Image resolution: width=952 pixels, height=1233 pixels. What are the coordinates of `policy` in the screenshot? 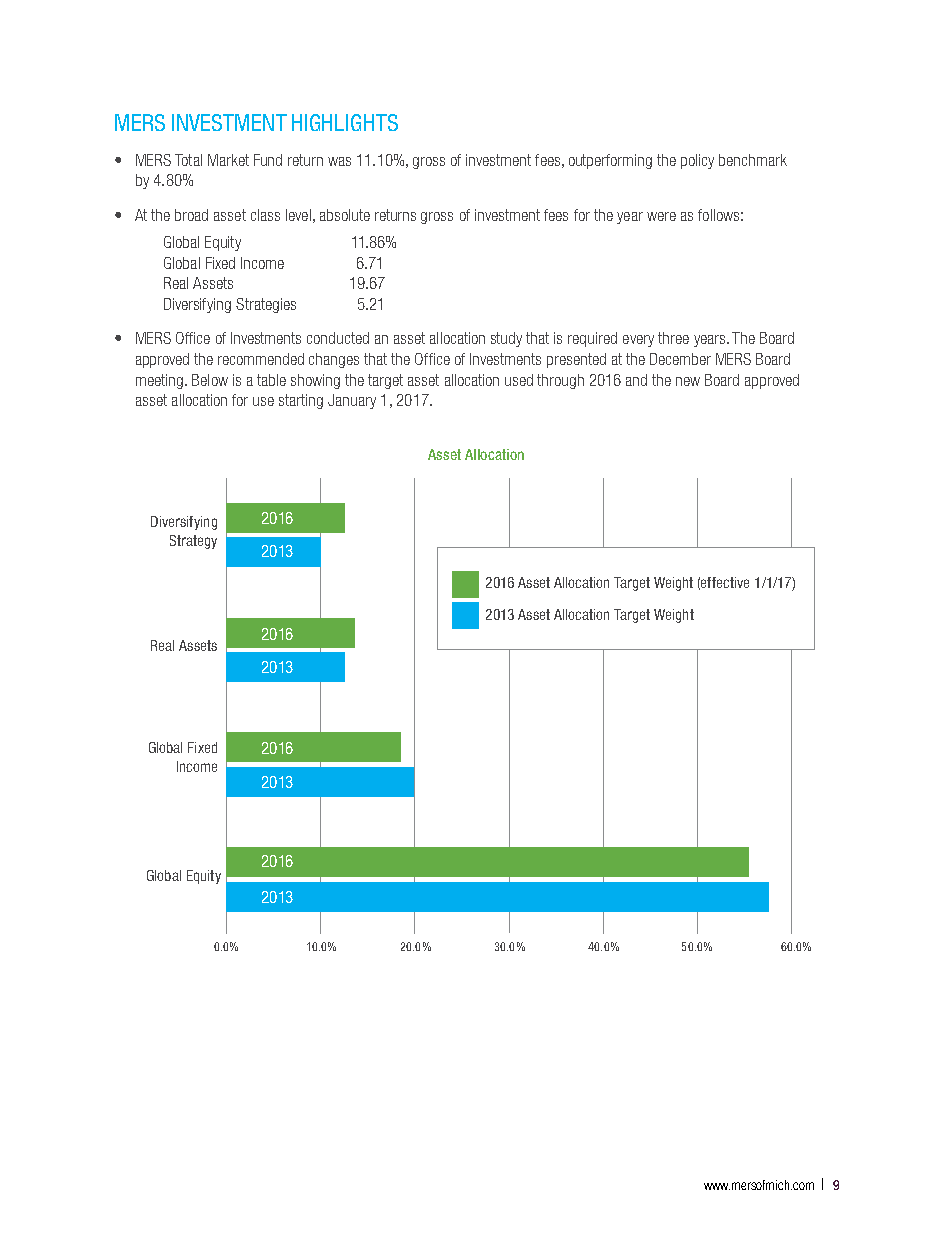 It's located at (697, 161).
